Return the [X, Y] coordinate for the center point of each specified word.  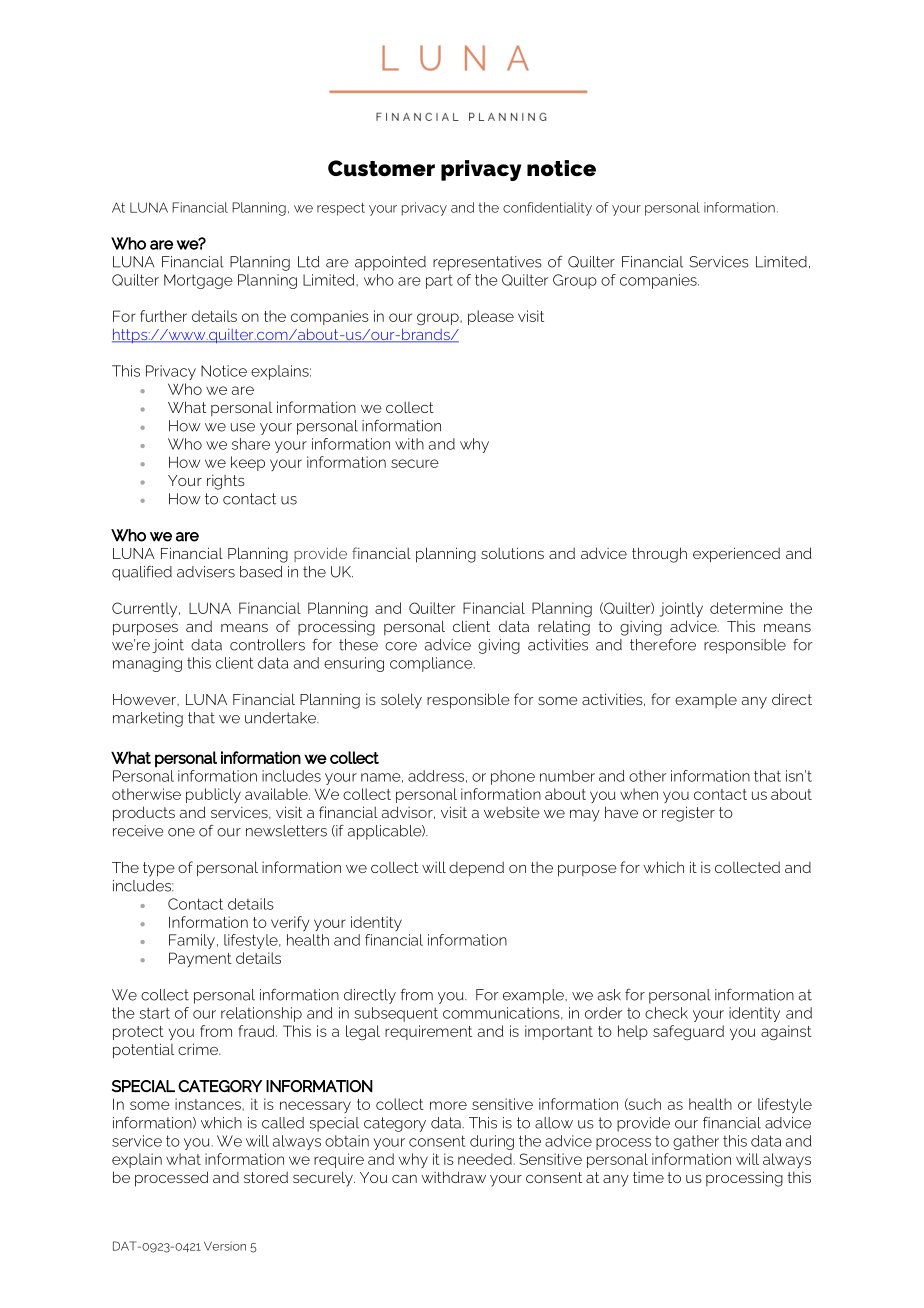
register [688, 814]
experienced [736, 555]
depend [476, 869]
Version [225, 1246]
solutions [512, 553]
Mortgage [198, 281]
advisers [206, 572]
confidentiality [547, 209]
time [648, 1177]
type [159, 869]
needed [485, 1159]
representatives [487, 263]
